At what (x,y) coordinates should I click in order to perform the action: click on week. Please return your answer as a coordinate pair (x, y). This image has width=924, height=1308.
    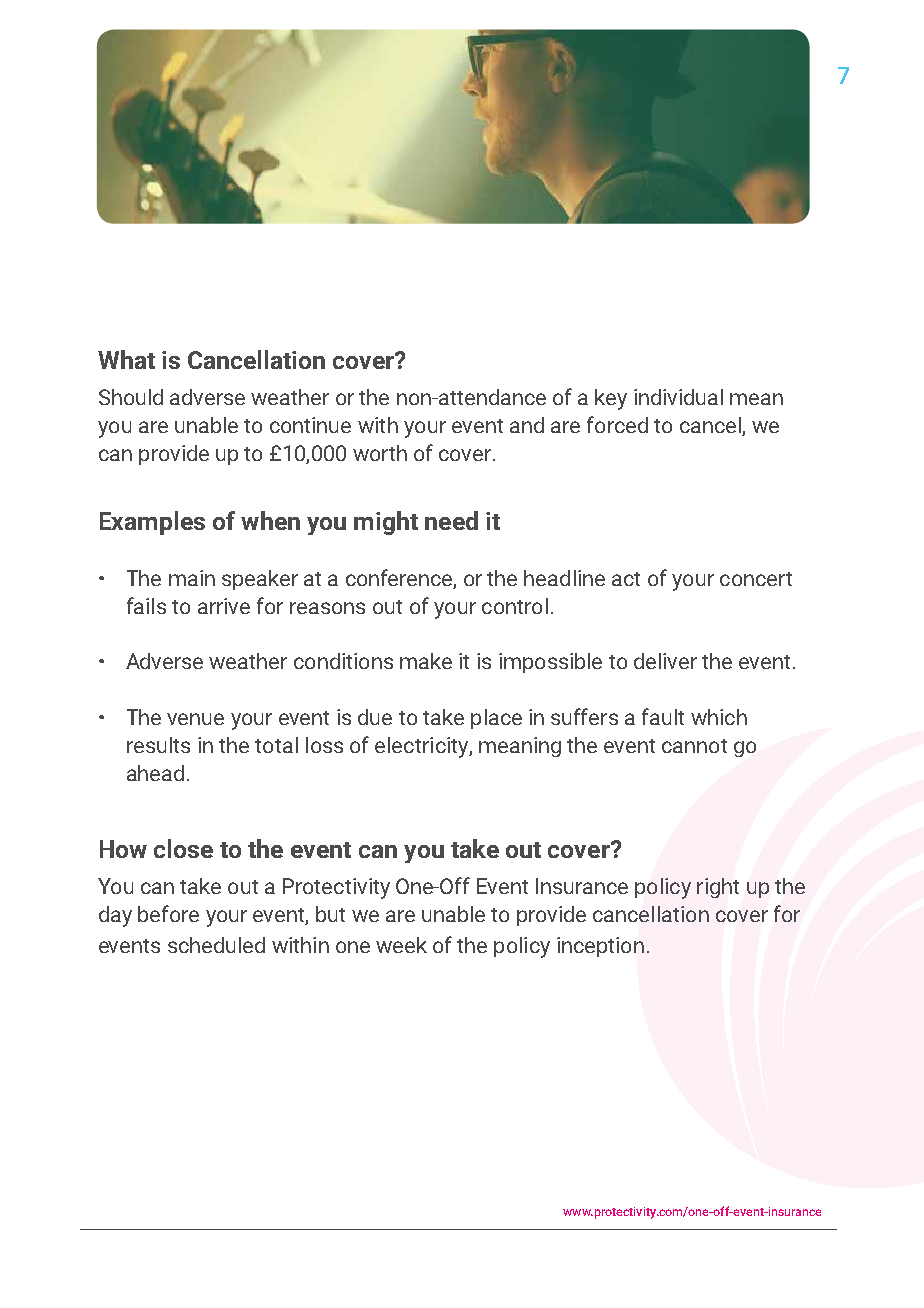
    Looking at the image, I should click on (401, 945).
